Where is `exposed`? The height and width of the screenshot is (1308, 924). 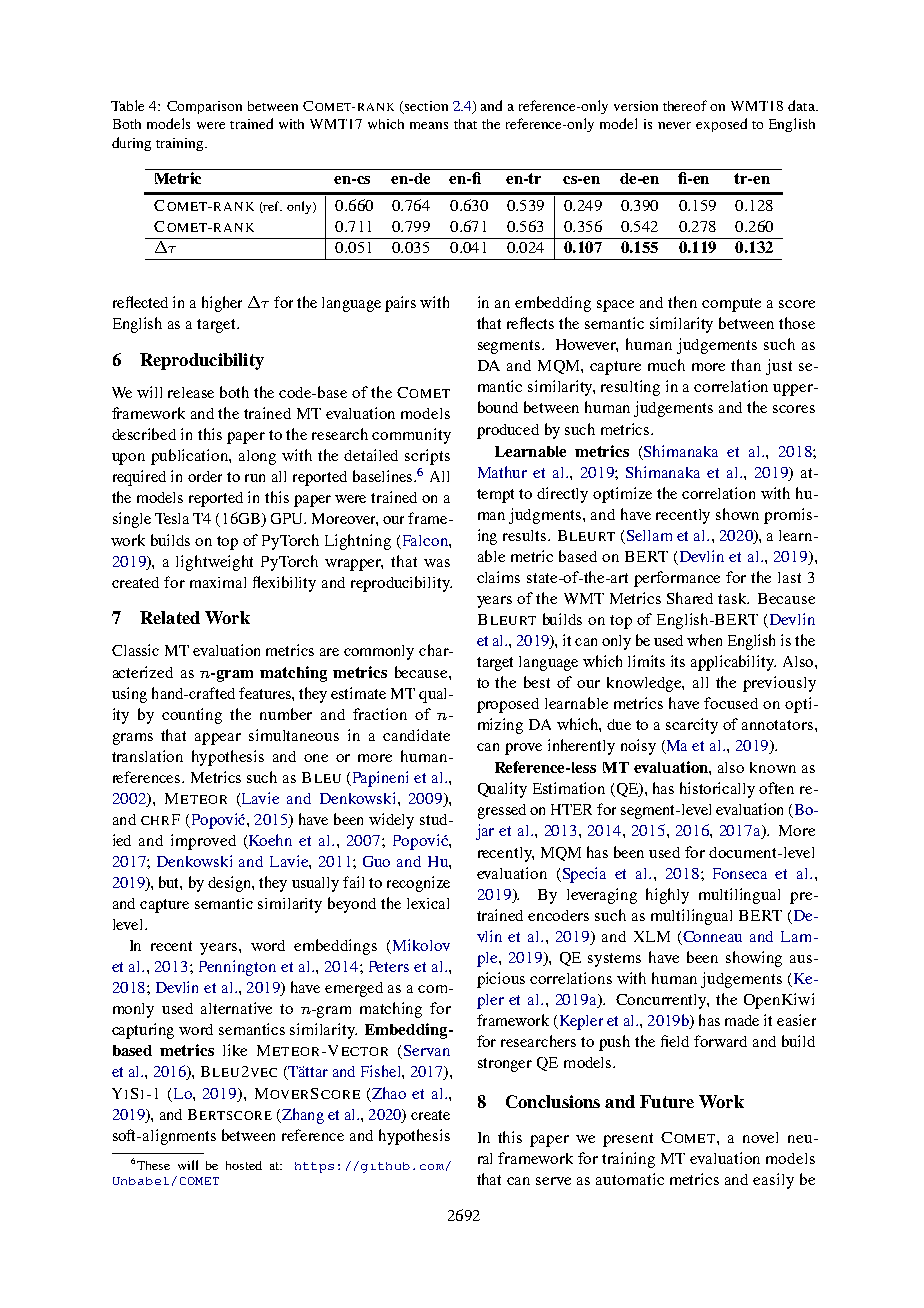 exposed is located at coordinates (721, 125).
